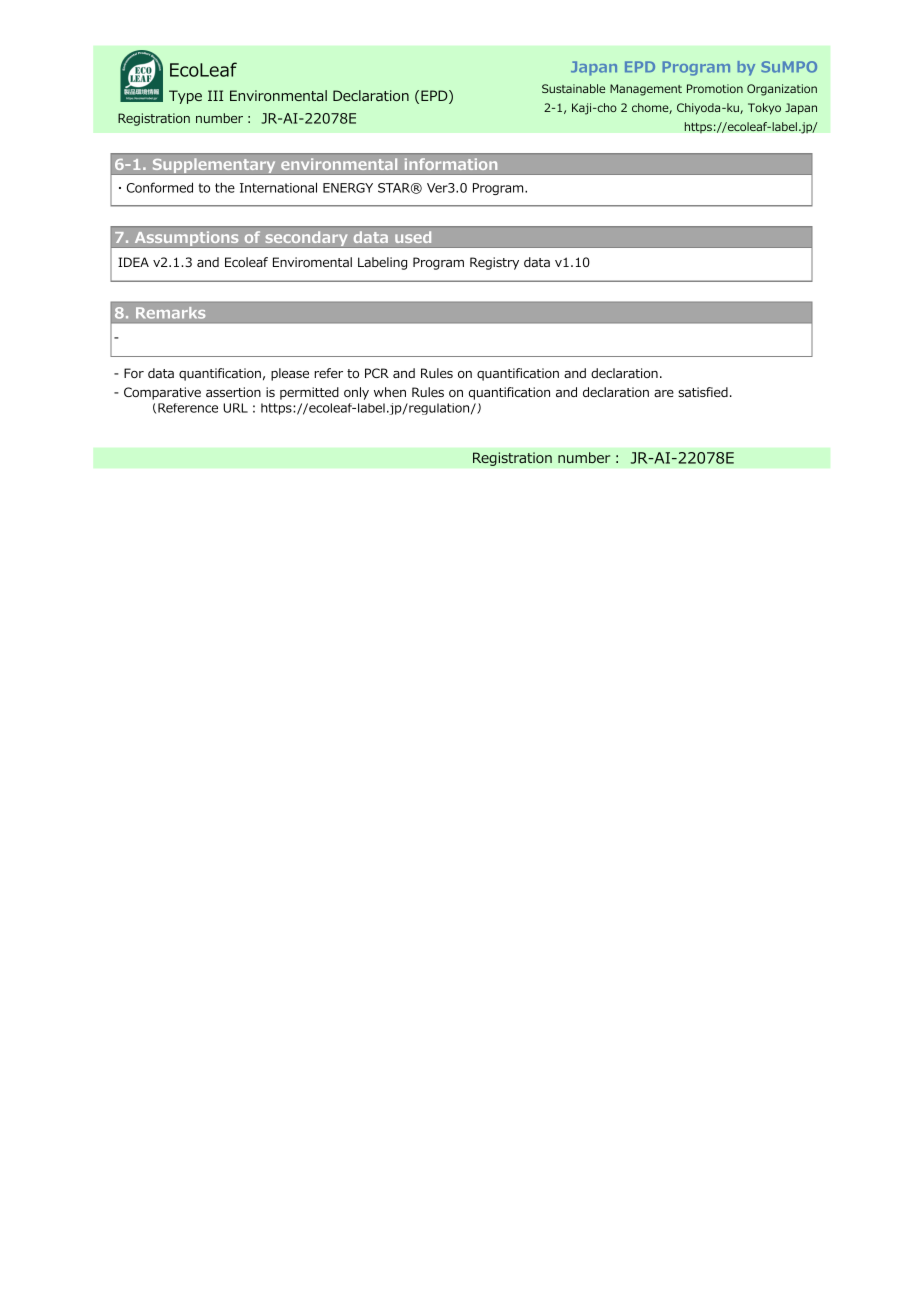 The width and height of the page is (924, 1308). Describe the element at coordinates (233, 392) in the page. I see `assertion` at that location.
